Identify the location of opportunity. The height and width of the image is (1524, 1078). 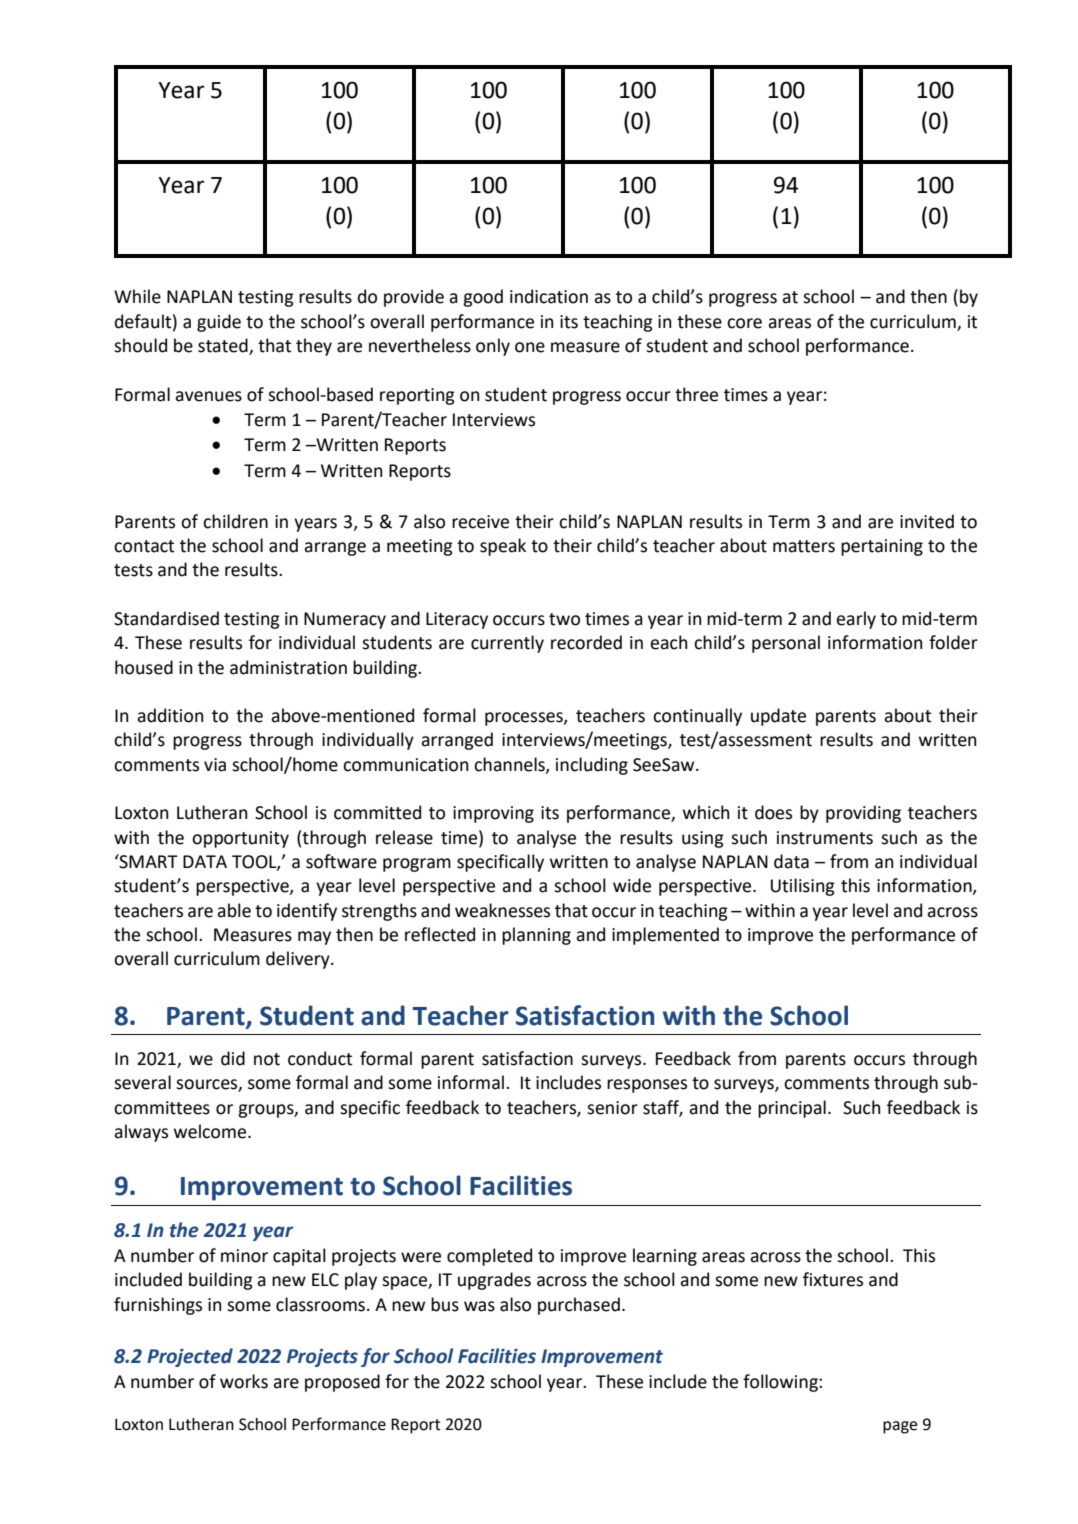
(240, 839).
